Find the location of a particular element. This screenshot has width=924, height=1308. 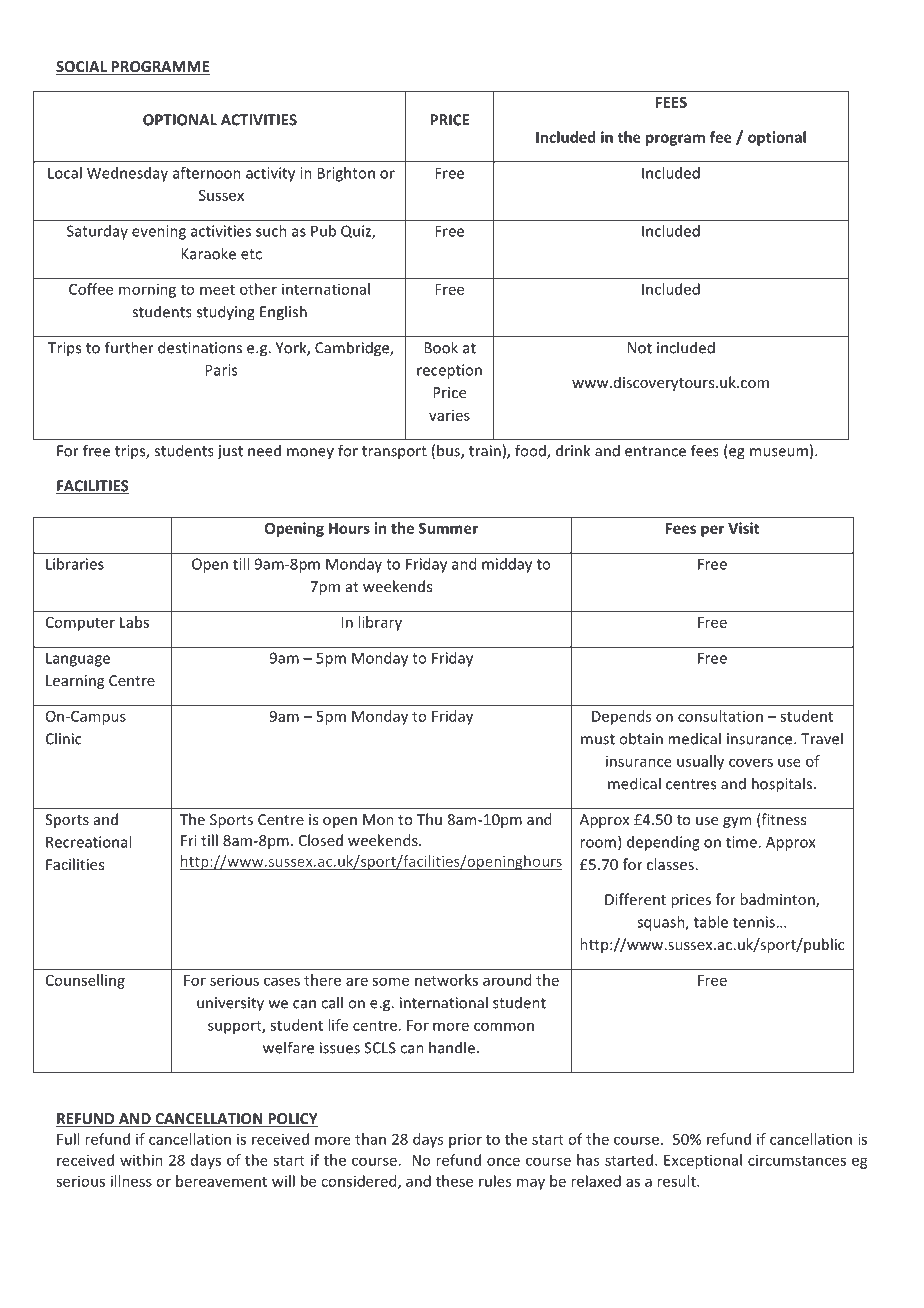

prior is located at coordinates (465, 1141).
